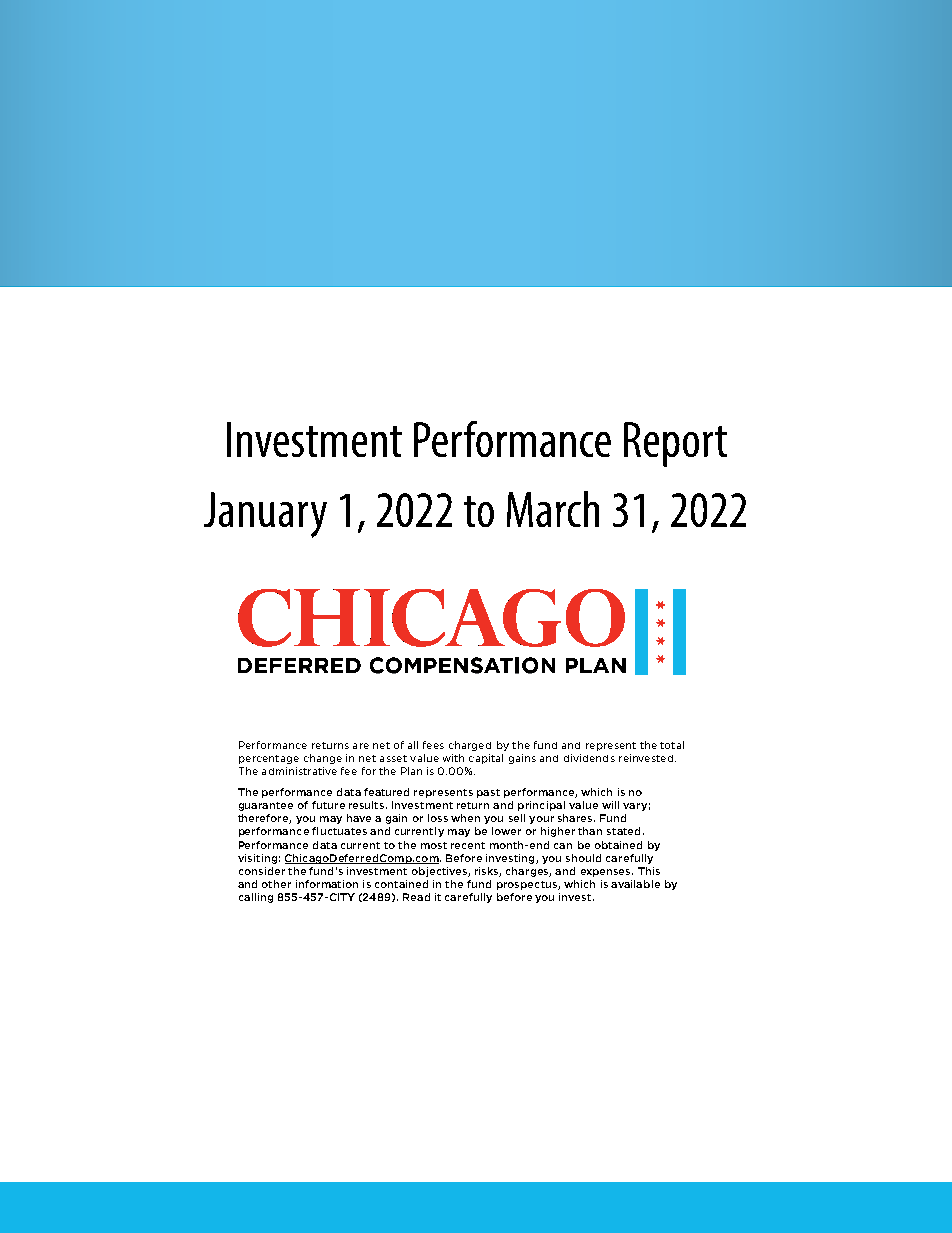 The width and height of the image is (952, 1233). What do you see at coordinates (323, 759) in the image?
I see `change` at bounding box center [323, 759].
